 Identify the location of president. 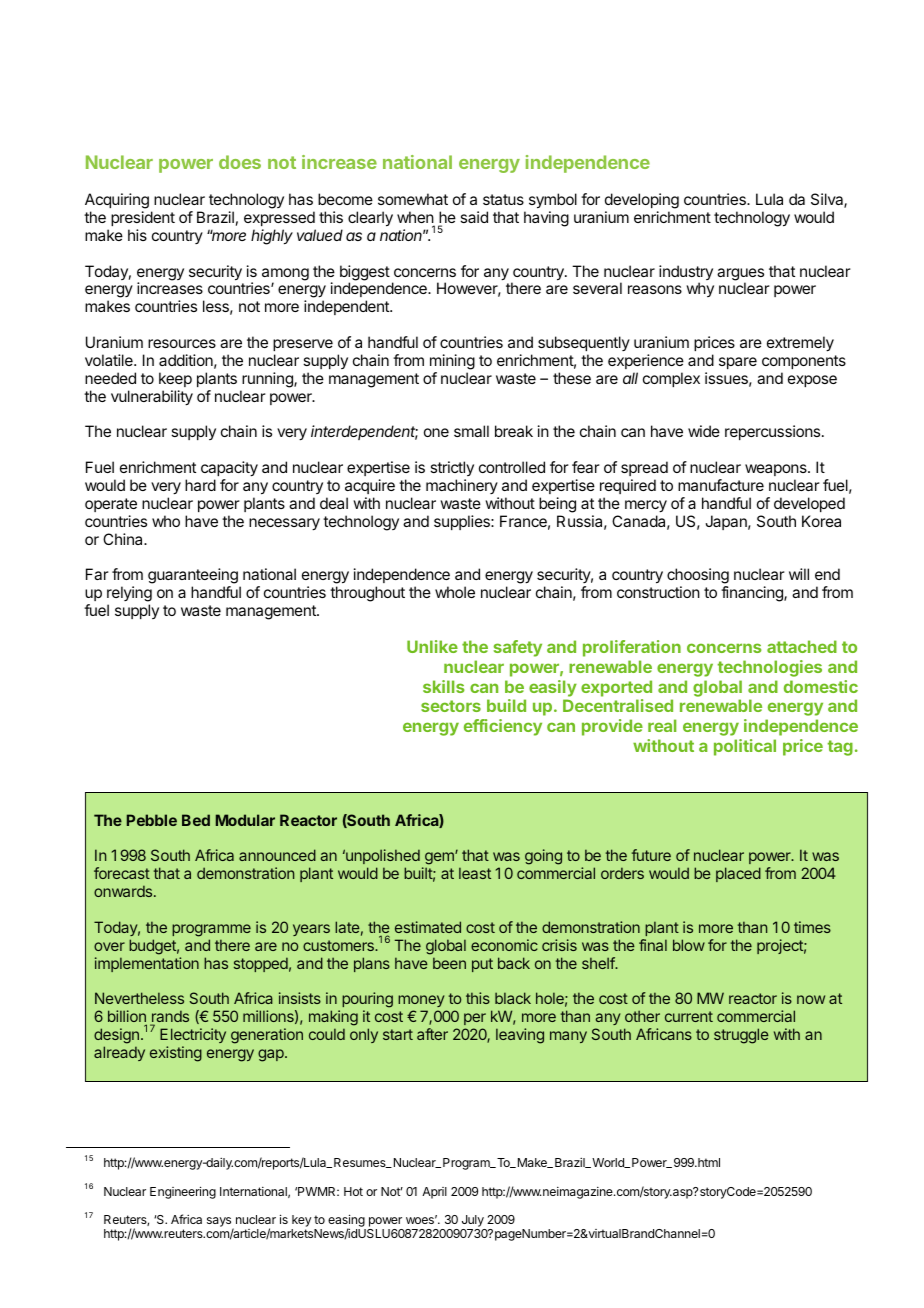
(143, 218).
